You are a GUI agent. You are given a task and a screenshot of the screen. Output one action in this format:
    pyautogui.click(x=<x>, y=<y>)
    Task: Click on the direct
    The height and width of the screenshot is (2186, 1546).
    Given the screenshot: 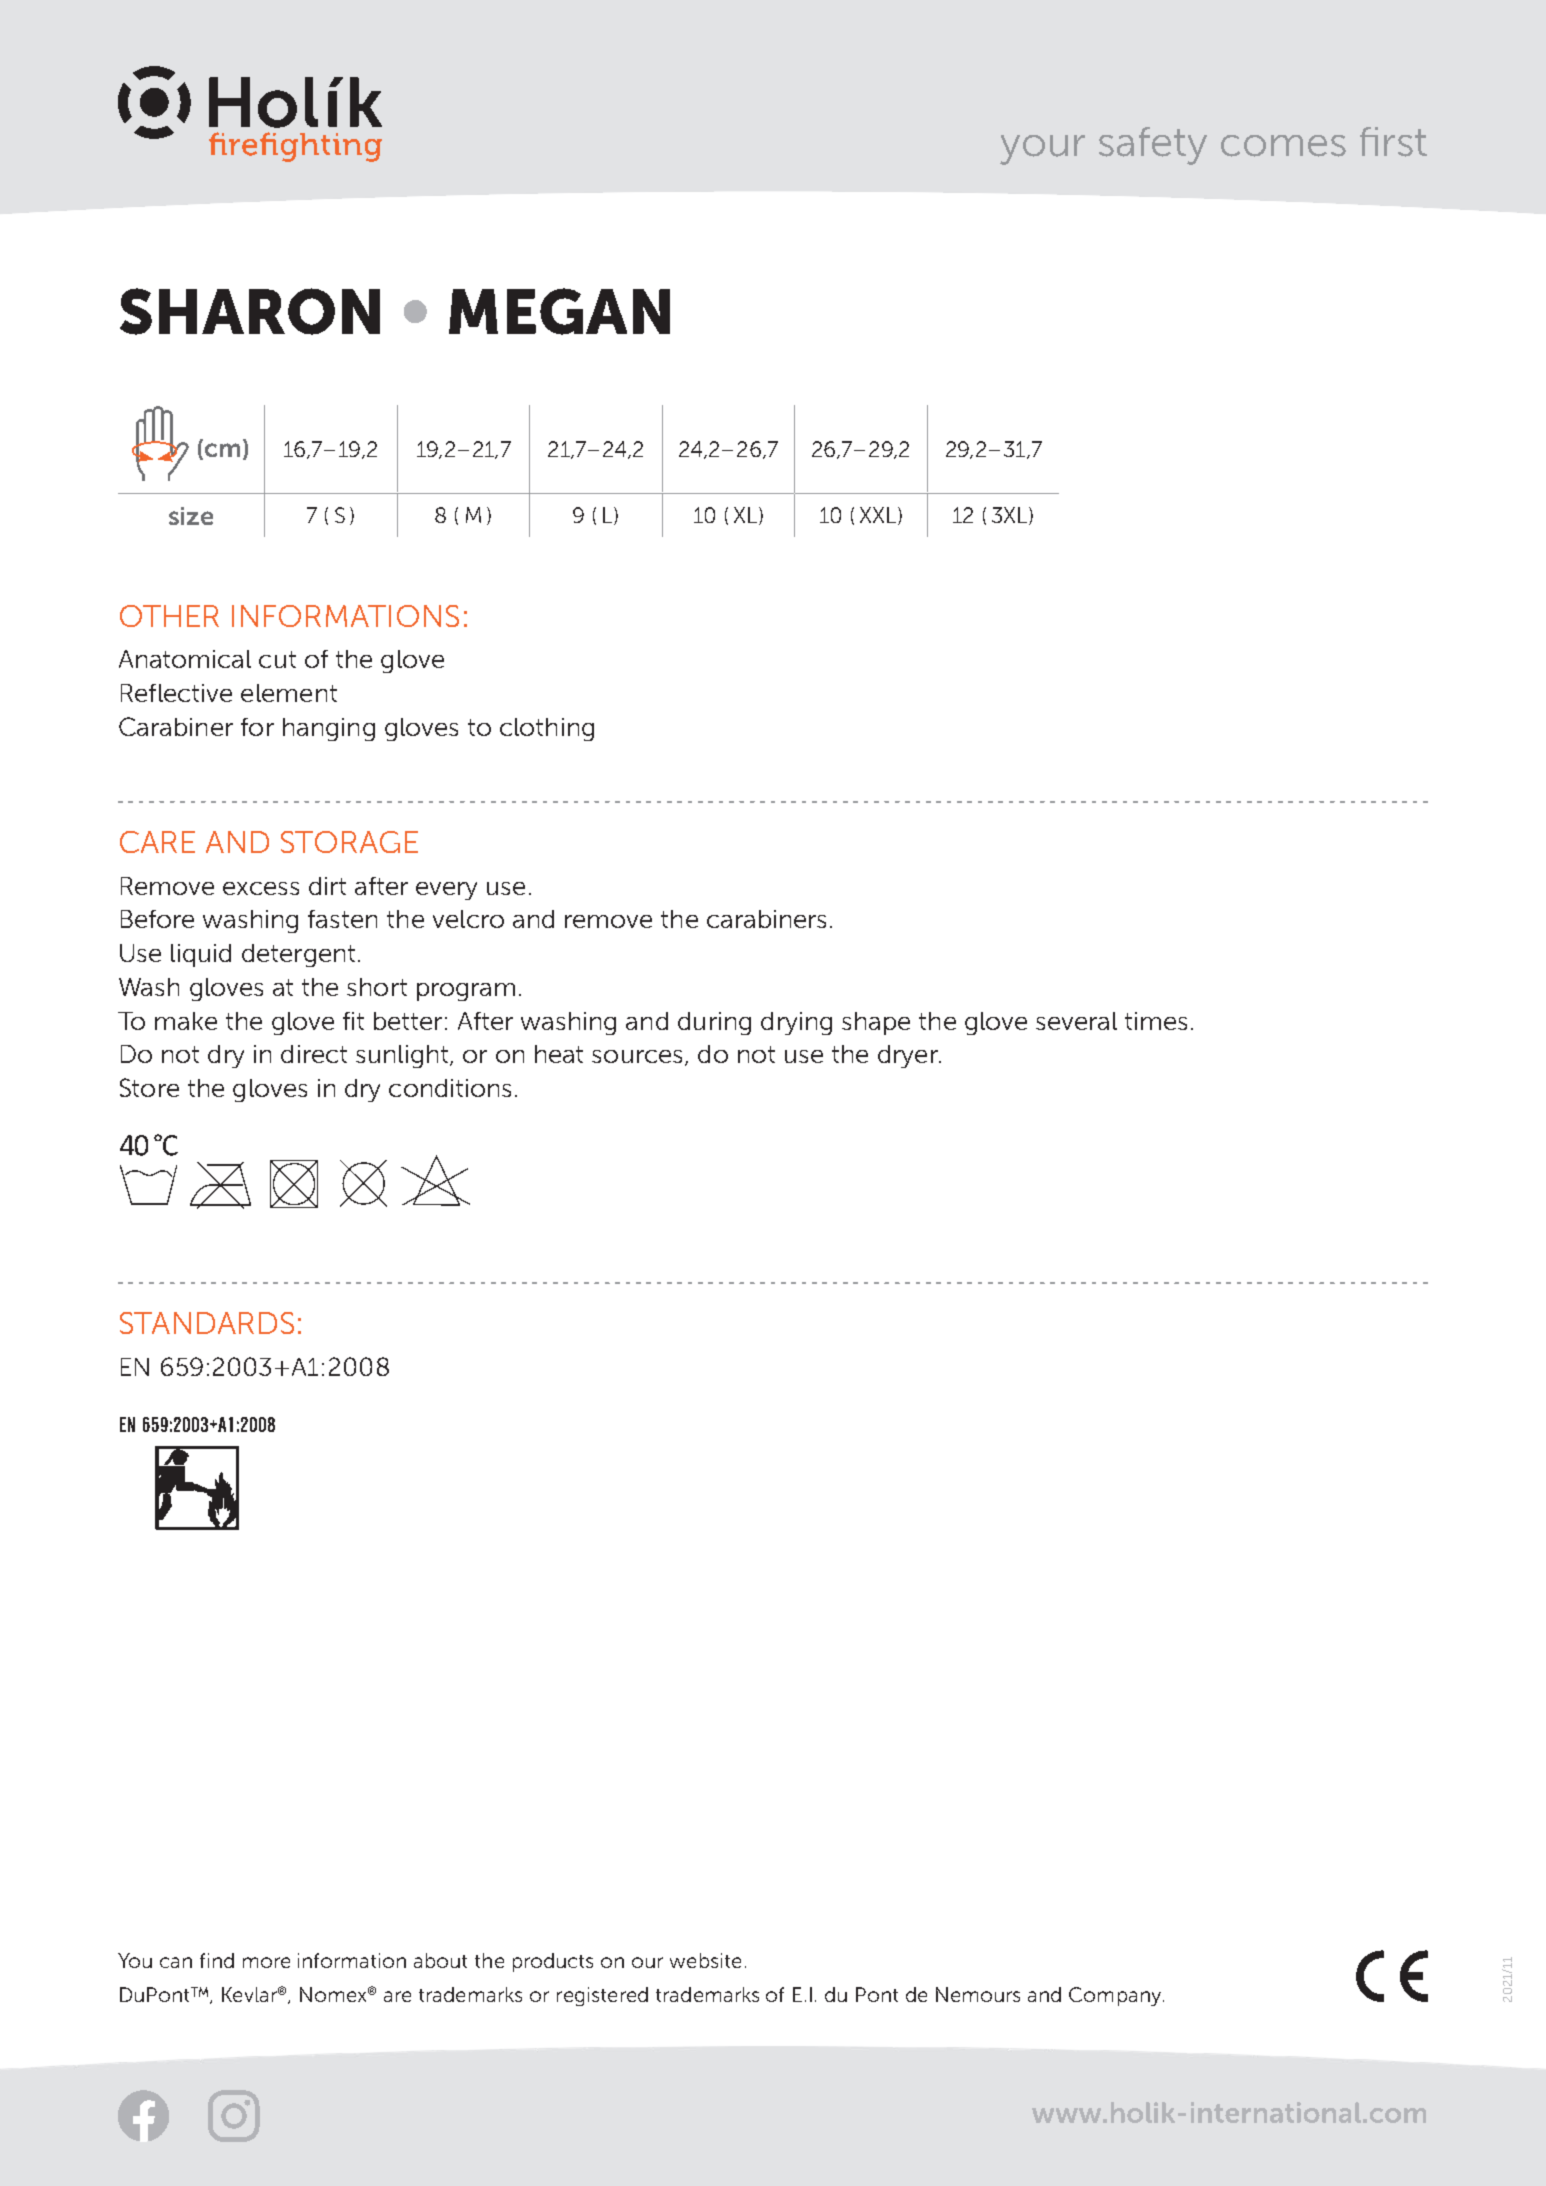 What is the action you would take?
    pyautogui.click(x=314, y=1054)
